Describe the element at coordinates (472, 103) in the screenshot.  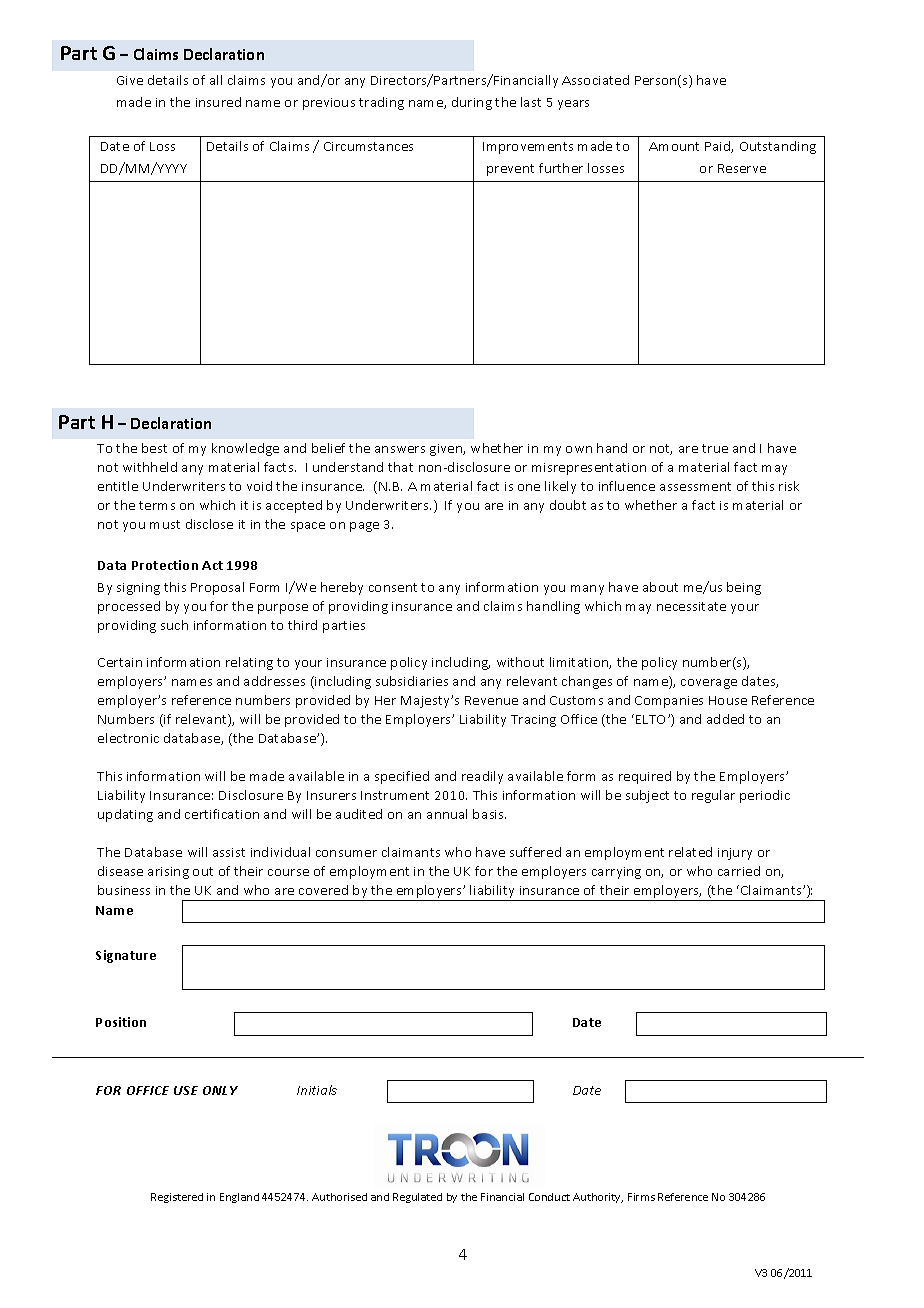
I see `during` at that location.
